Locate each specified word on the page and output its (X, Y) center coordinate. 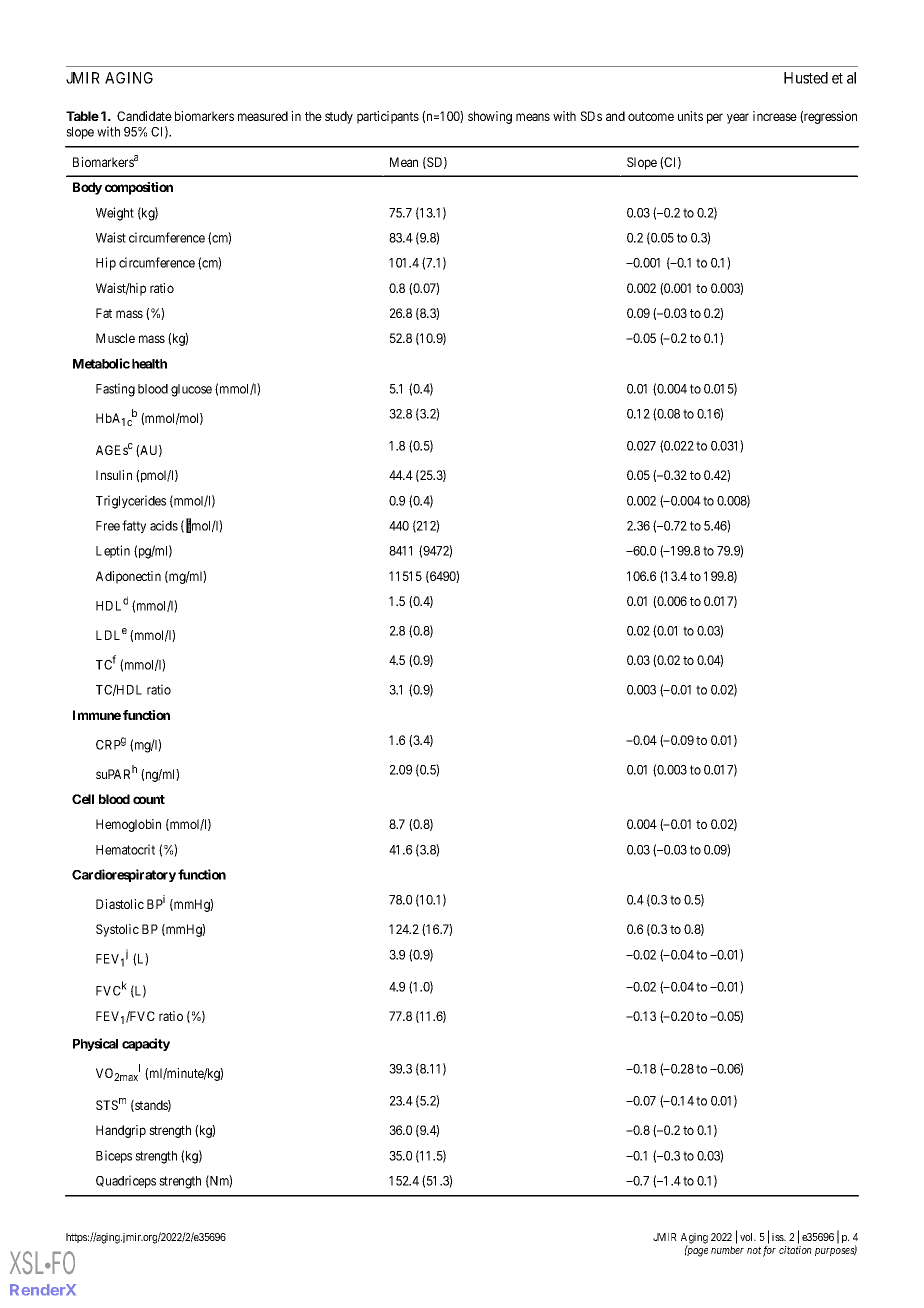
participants (388, 117)
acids (164, 525)
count (149, 799)
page (696, 1252)
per (715, 118)
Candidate (144, 116)
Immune (97, 715)
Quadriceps (126, 1181)
